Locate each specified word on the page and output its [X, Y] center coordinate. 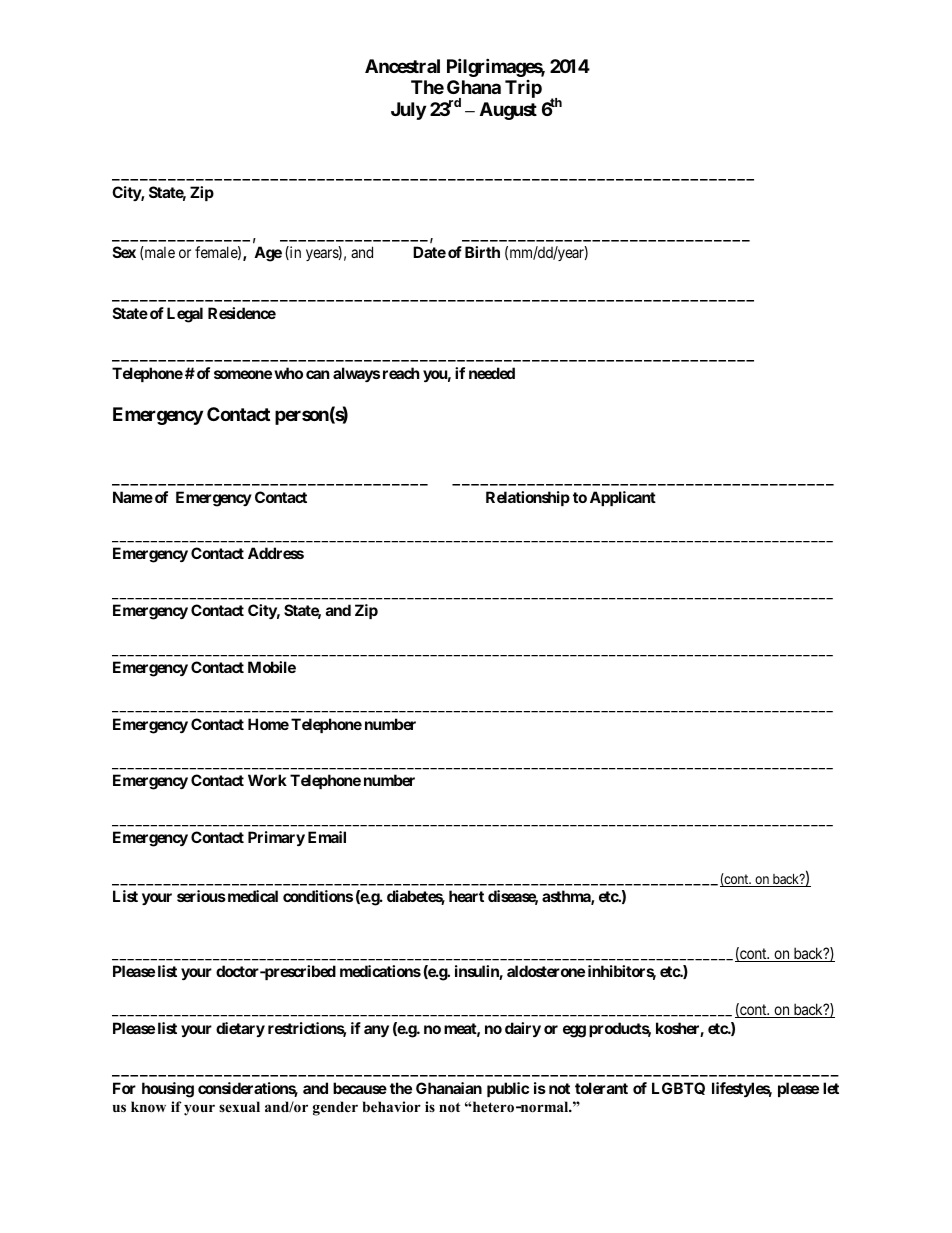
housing [168, 1090]
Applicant [623, 498]
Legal [185, 315]
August [508, 111]
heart [466, 896]
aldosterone [546, 971]
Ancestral [402, 66]
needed [492, 373]
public [508, 1089]
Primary [276, 838]
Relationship [528, 498]
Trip [523, 89]
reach [401, 373]
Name [133, 497]
